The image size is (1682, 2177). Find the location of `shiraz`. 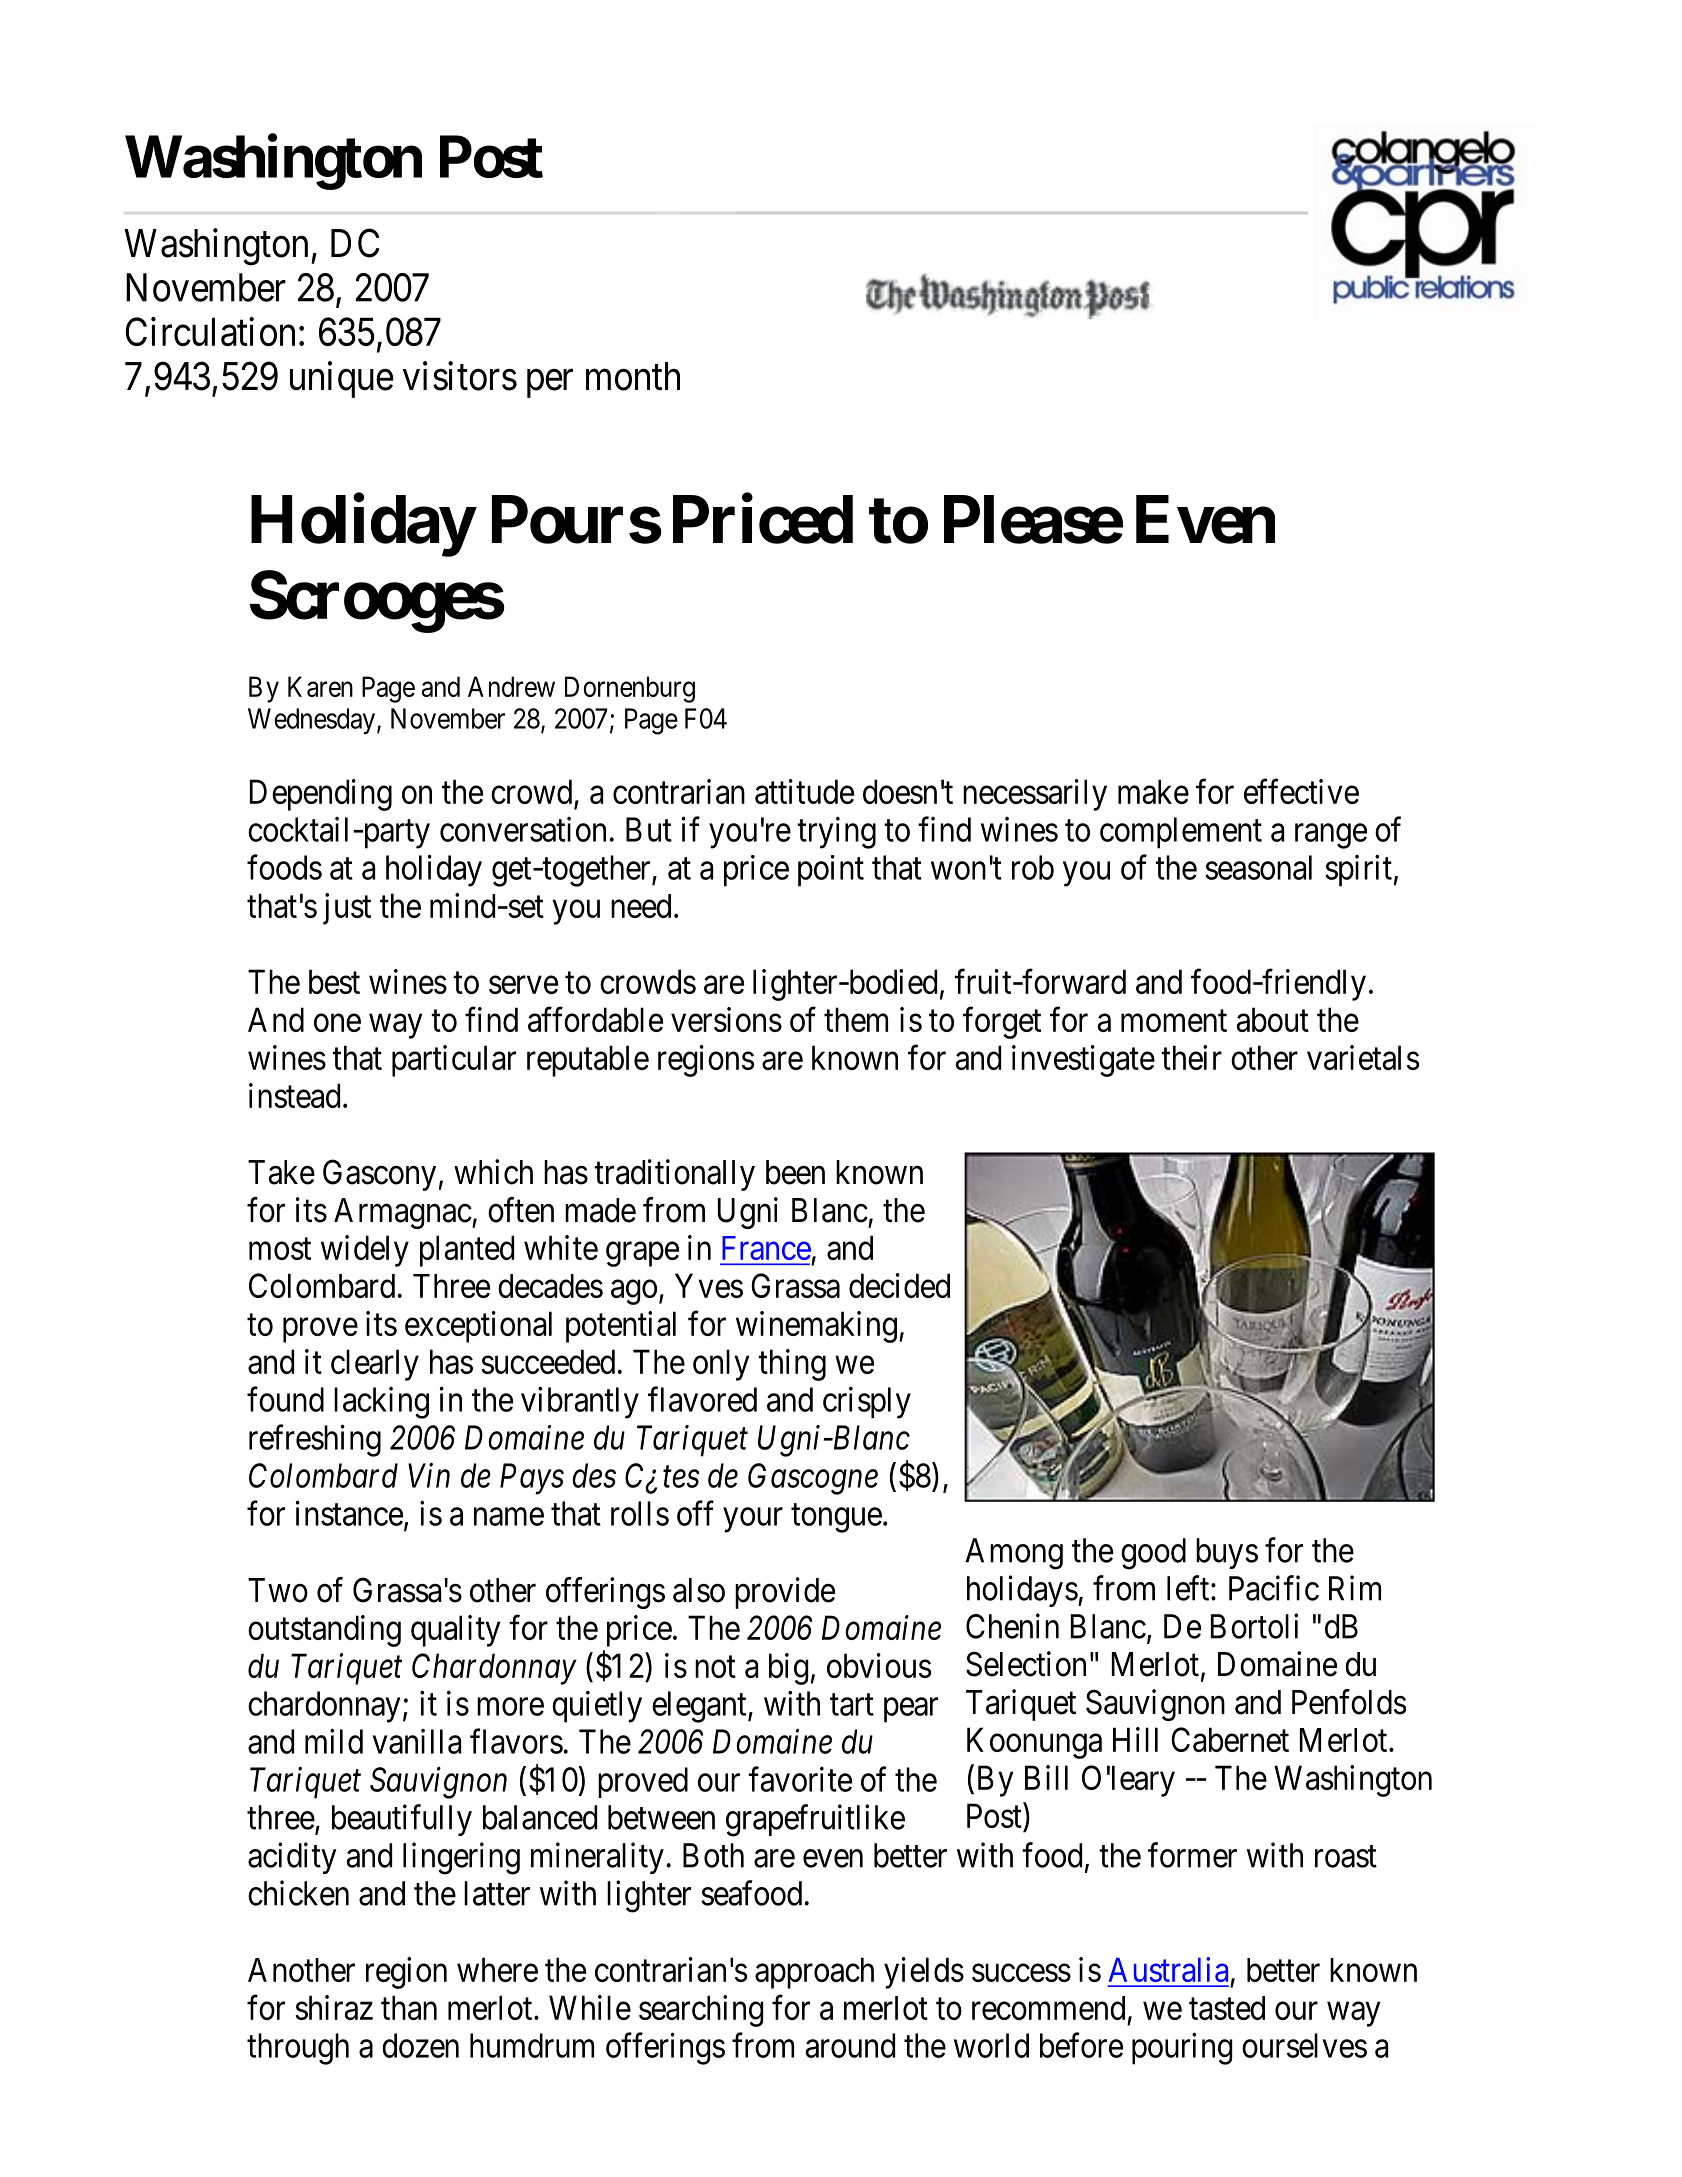

shiraz is located at coordinates (334, 2007).
